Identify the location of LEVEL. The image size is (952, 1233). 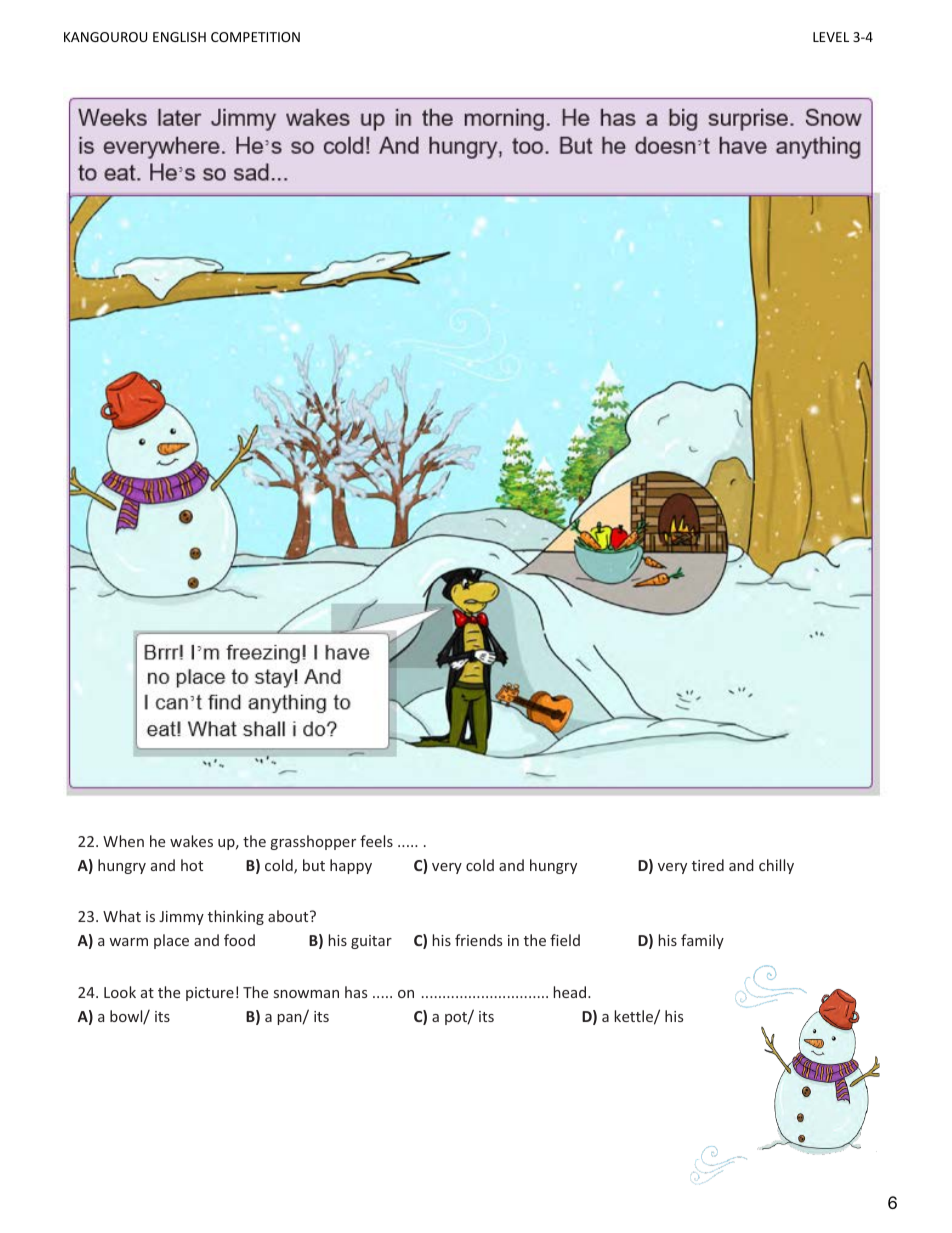
(831, 37).
